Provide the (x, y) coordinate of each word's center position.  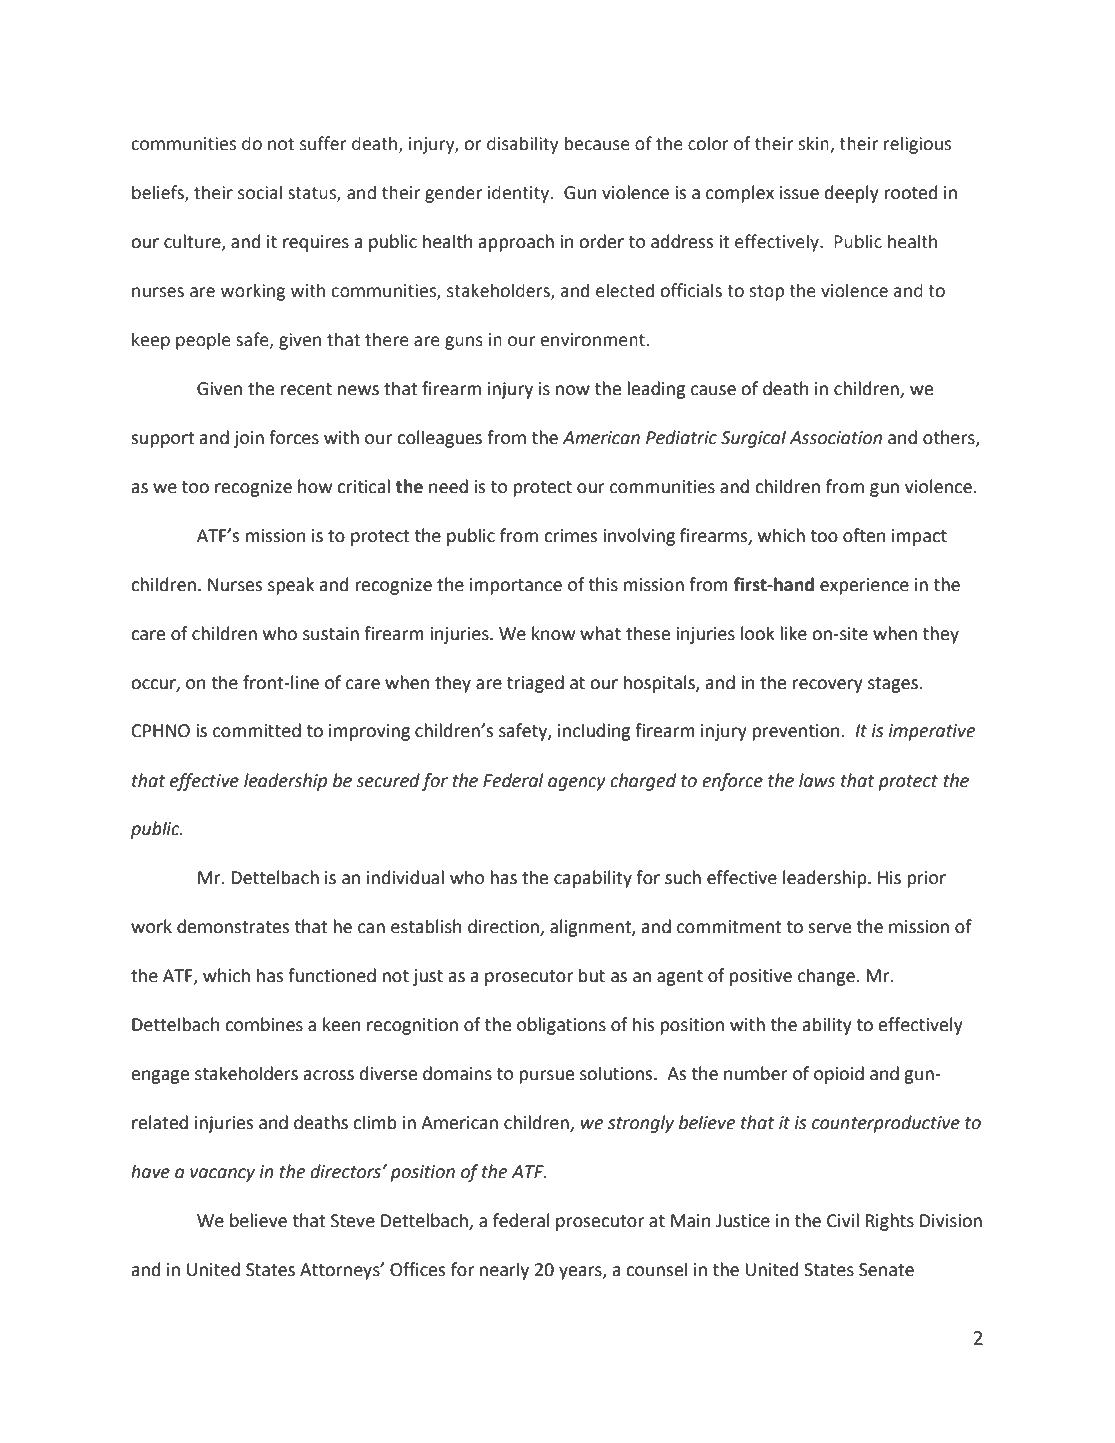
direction (504, 927)
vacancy (222, 1175)
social (260, 192)
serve (829, 928)
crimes (570, 536)
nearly (504, 1271)
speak (291, 586)
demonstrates (233, 926)
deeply (852, 194)
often (864, 535)
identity (520, 194)
